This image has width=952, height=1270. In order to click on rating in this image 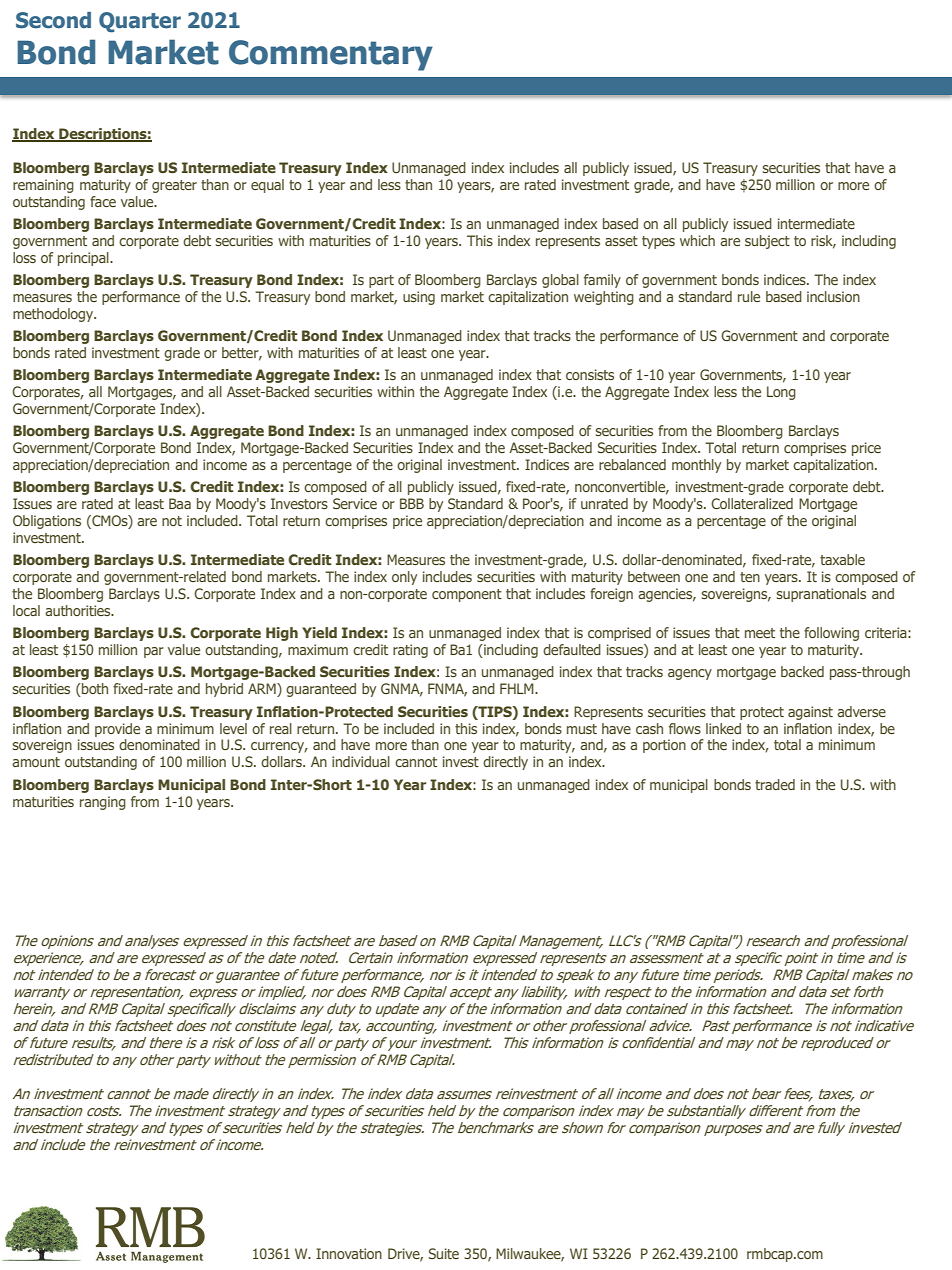, I will do `click(410, 651)`.
